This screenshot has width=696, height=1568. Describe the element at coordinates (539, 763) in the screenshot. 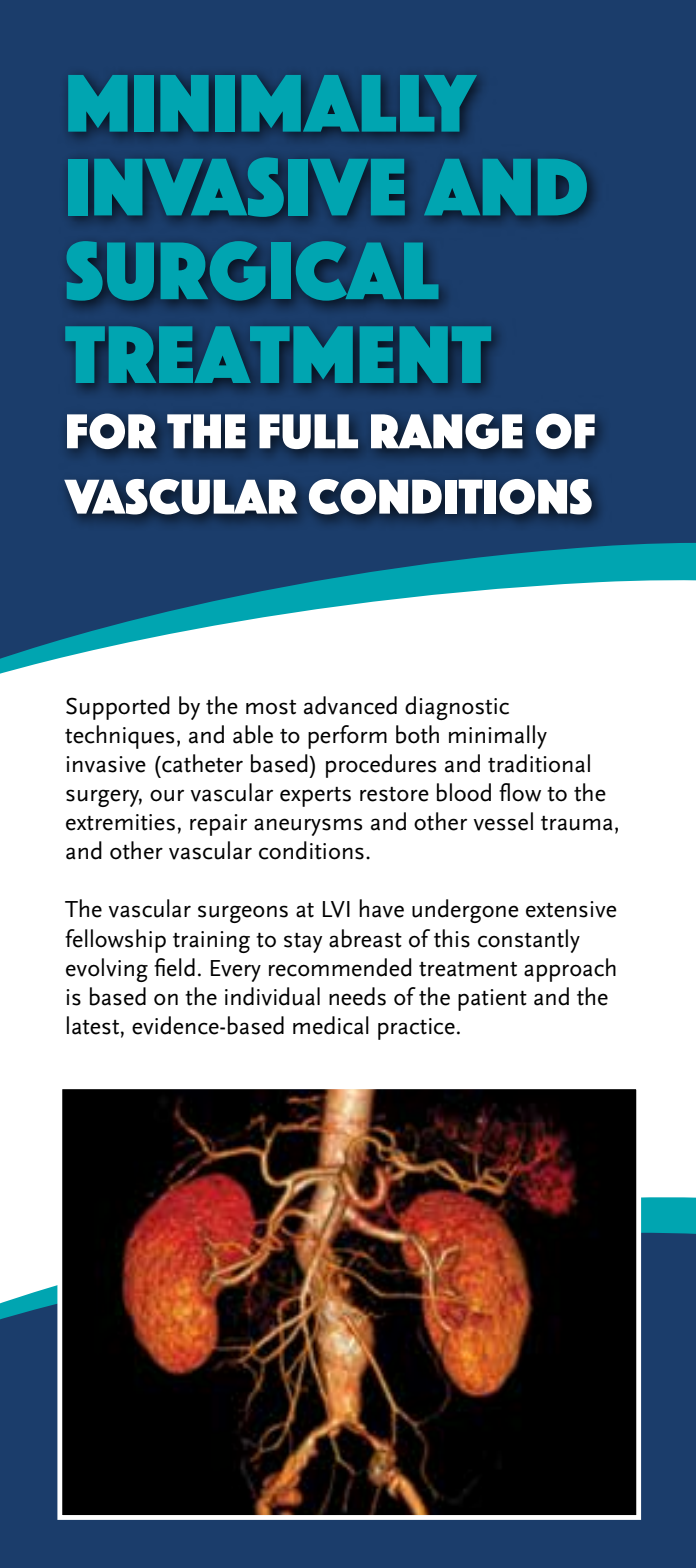

I see `traditional` at that location.
